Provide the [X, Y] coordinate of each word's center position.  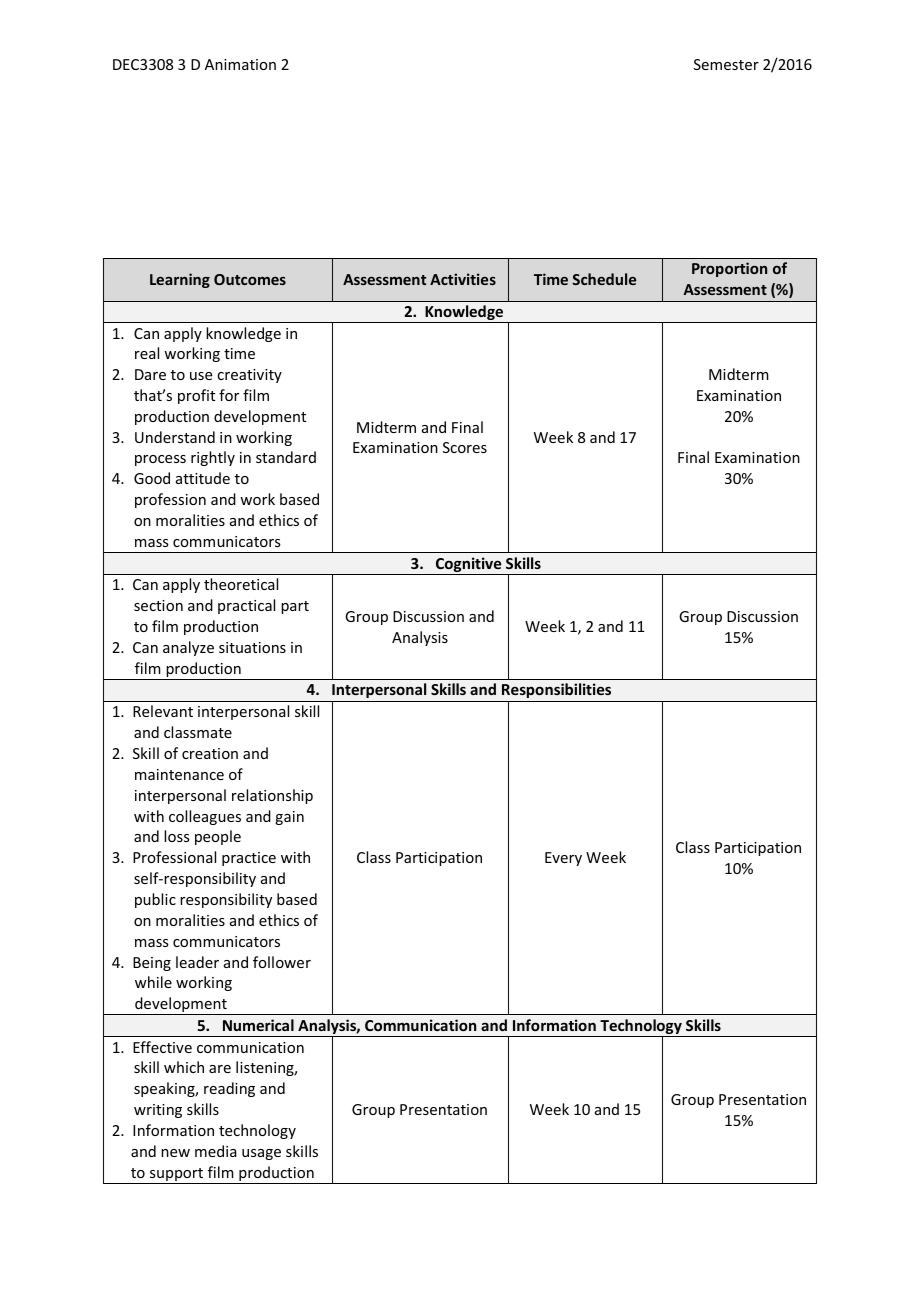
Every [563, 859]
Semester [726, 64]
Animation [240, 64]
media [216, 1151]
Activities [463, 279]
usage [261, 1154]
